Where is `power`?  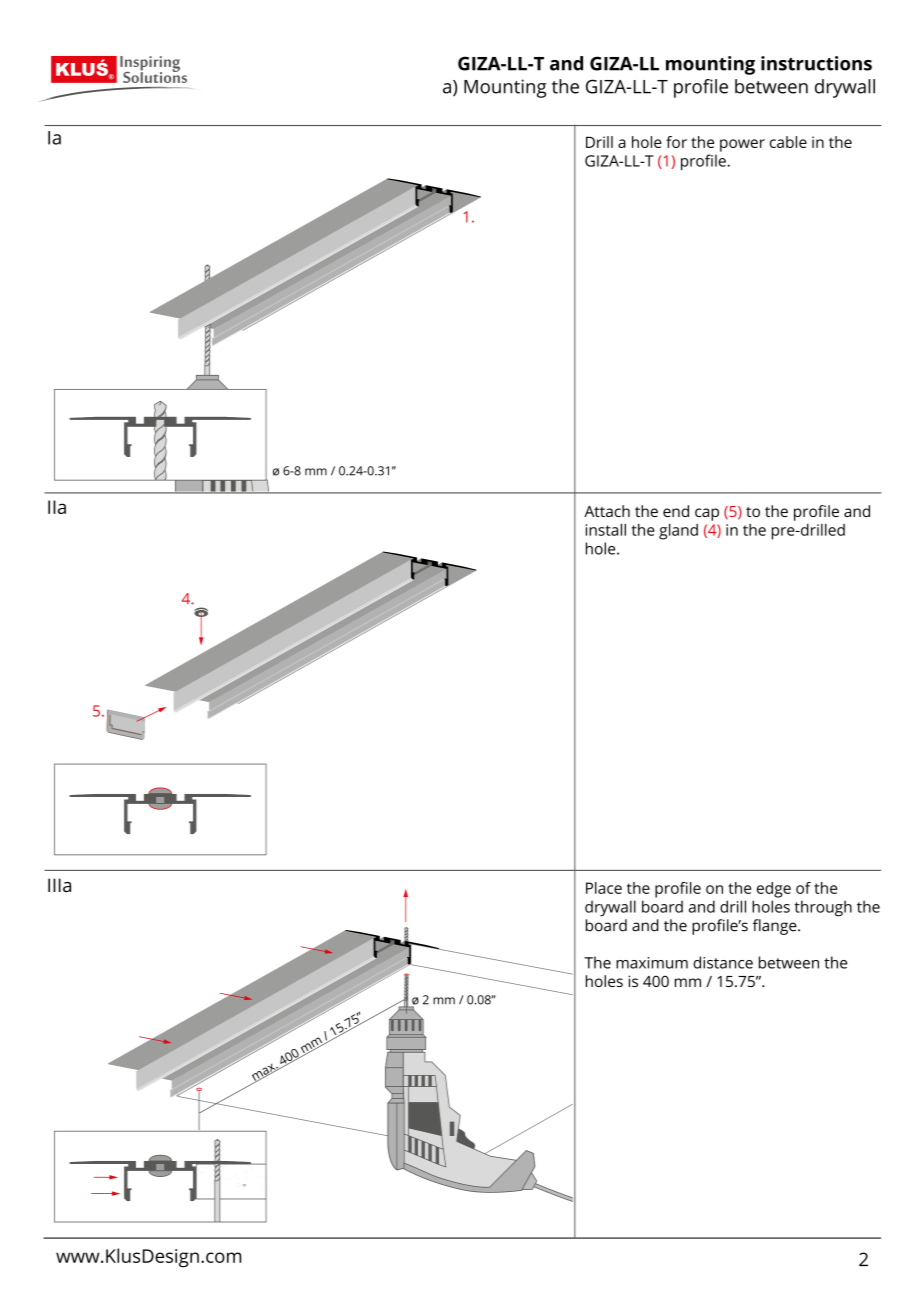 power is located at coordinates (742, 145).
